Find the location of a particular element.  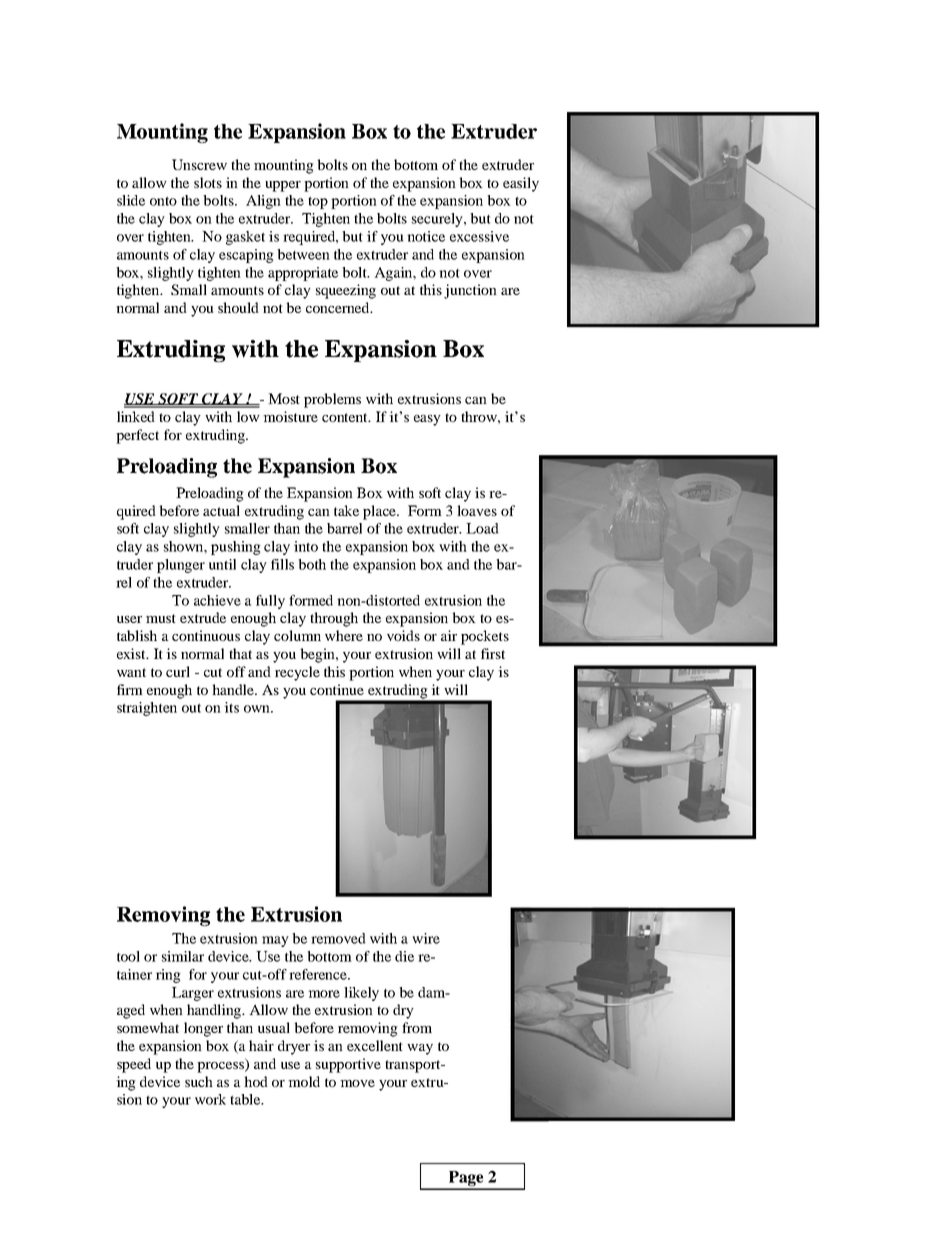

such is located at coordinates (199, 1081).
